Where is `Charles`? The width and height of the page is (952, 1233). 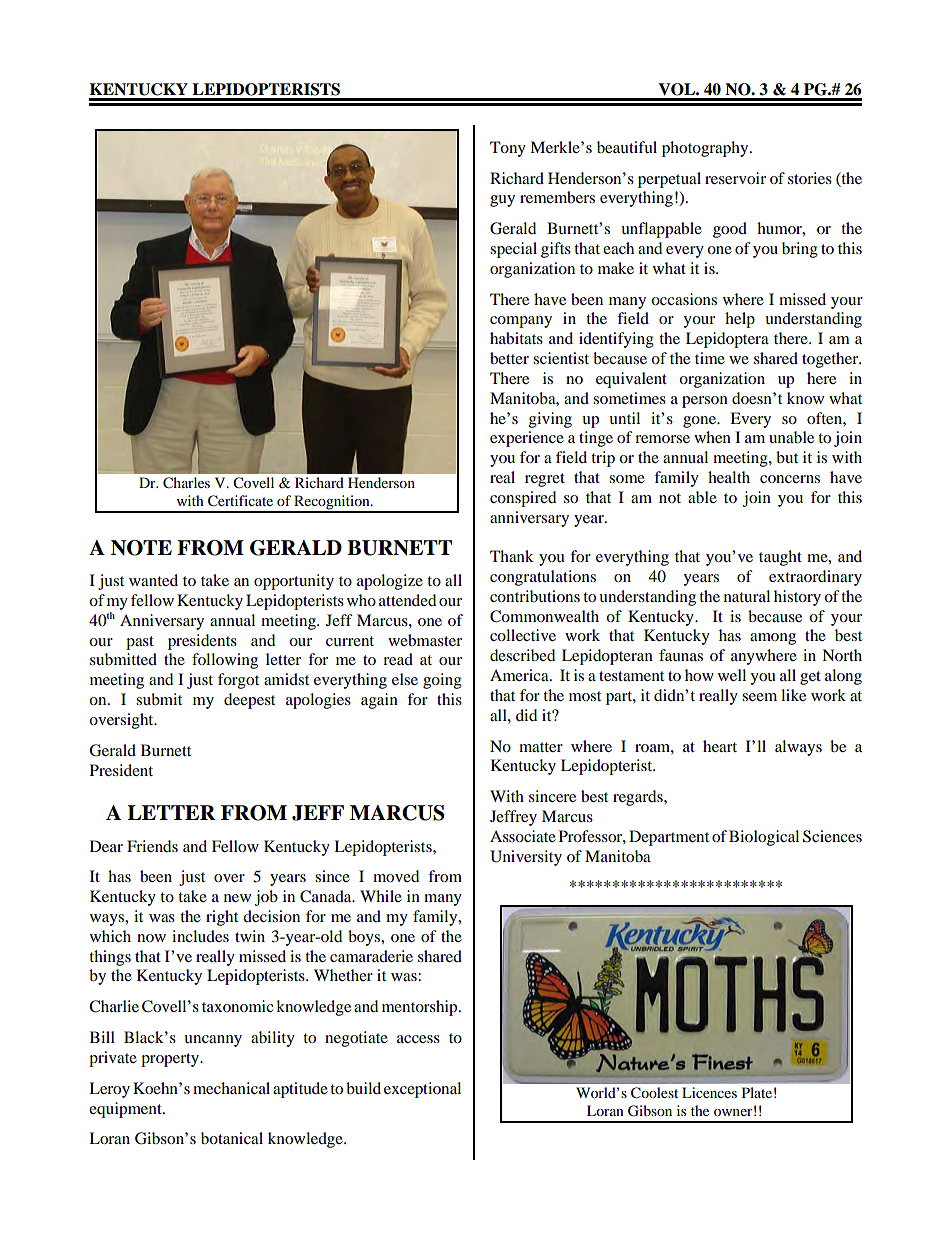
Charles is located at coordinates (186, 483).
